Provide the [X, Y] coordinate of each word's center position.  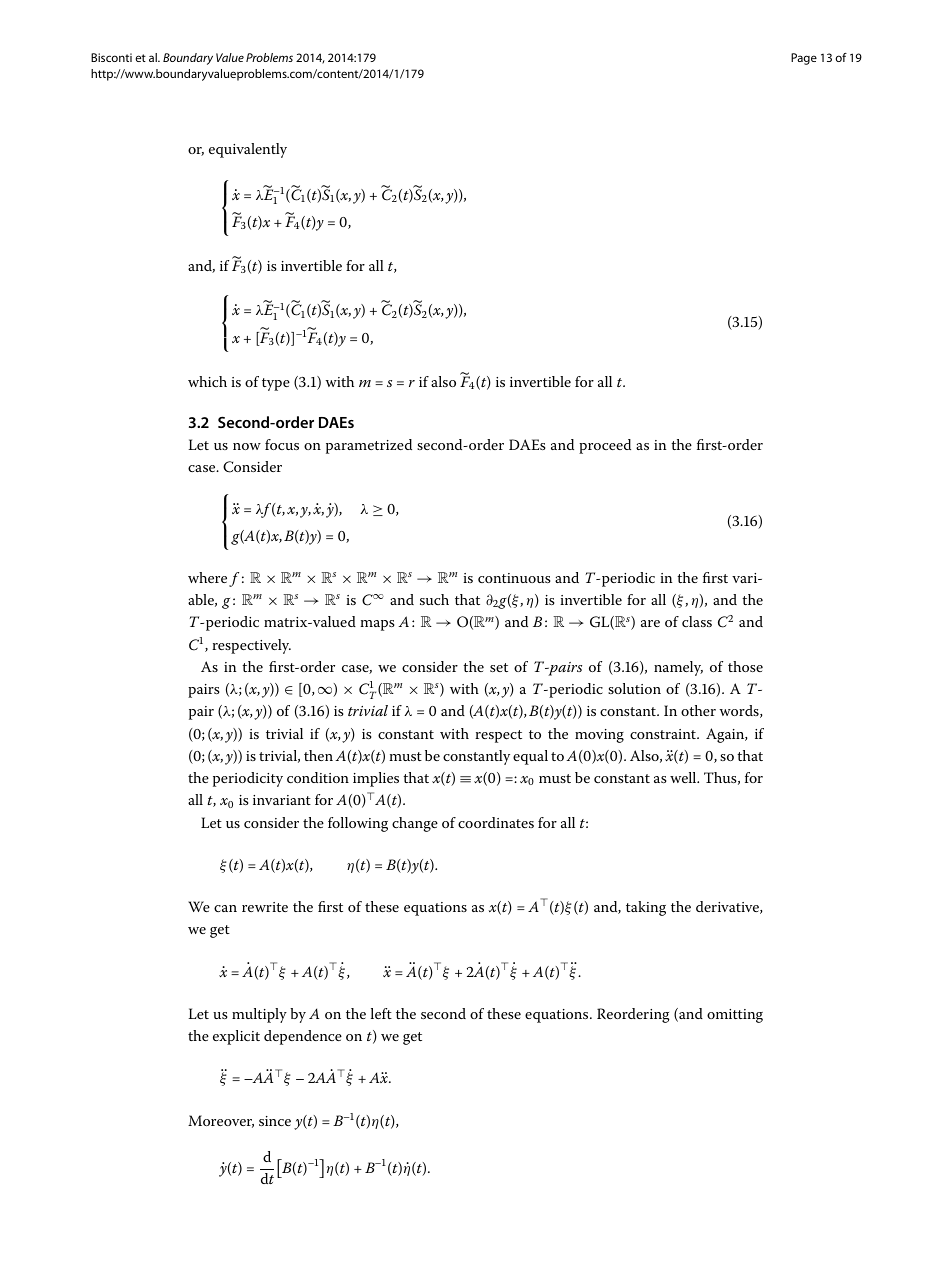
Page [804, 59]
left [381, 1013]
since [275, 1121]
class [697, 621]
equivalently [248, 150]
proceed [605, 446]
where [207, 577]
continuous [514, 578]
